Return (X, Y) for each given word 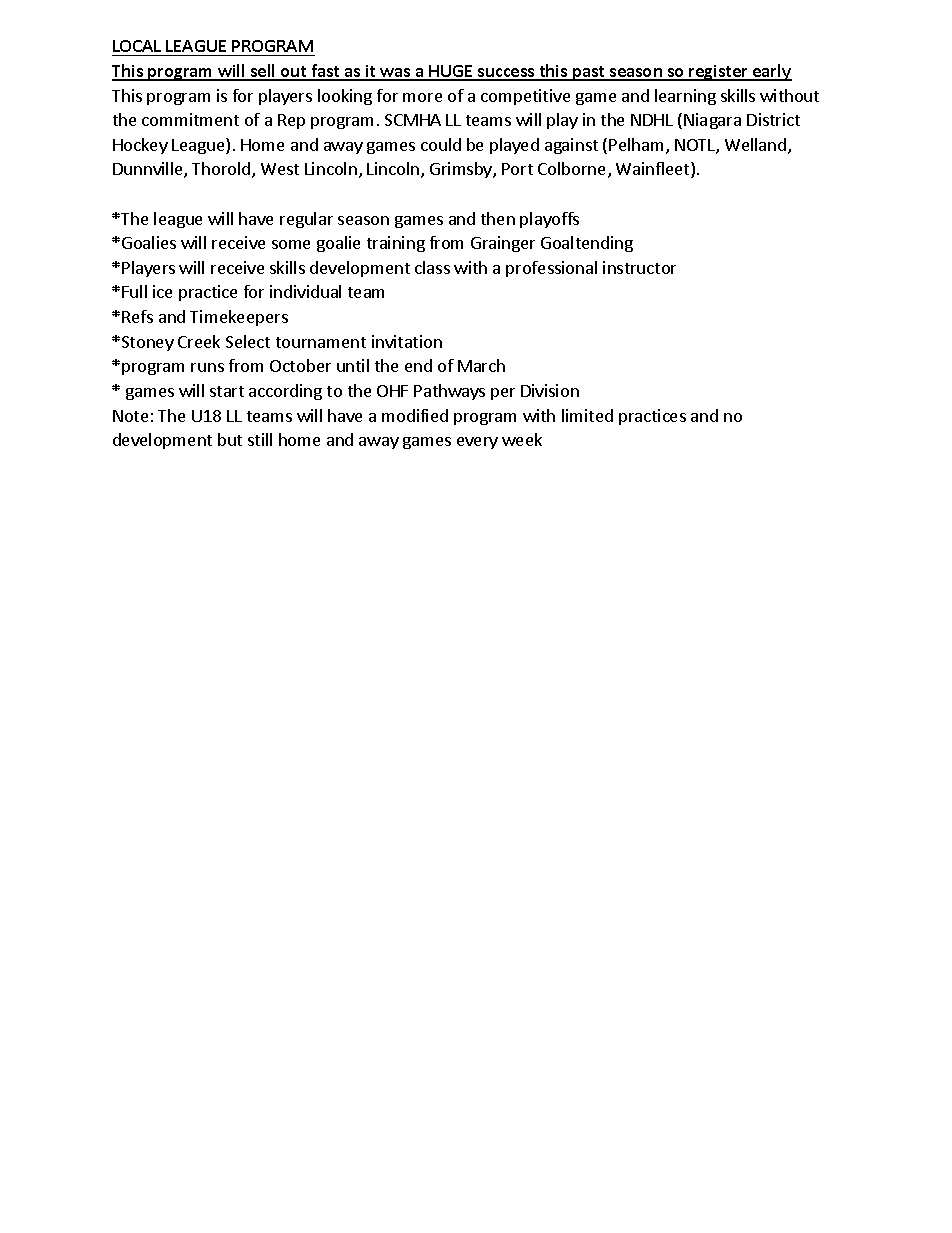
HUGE (451, 72)
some (291, 244)
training (396, 244)
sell (263, 72)
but (230, 439)
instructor (639, 267)
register (719, 73)
